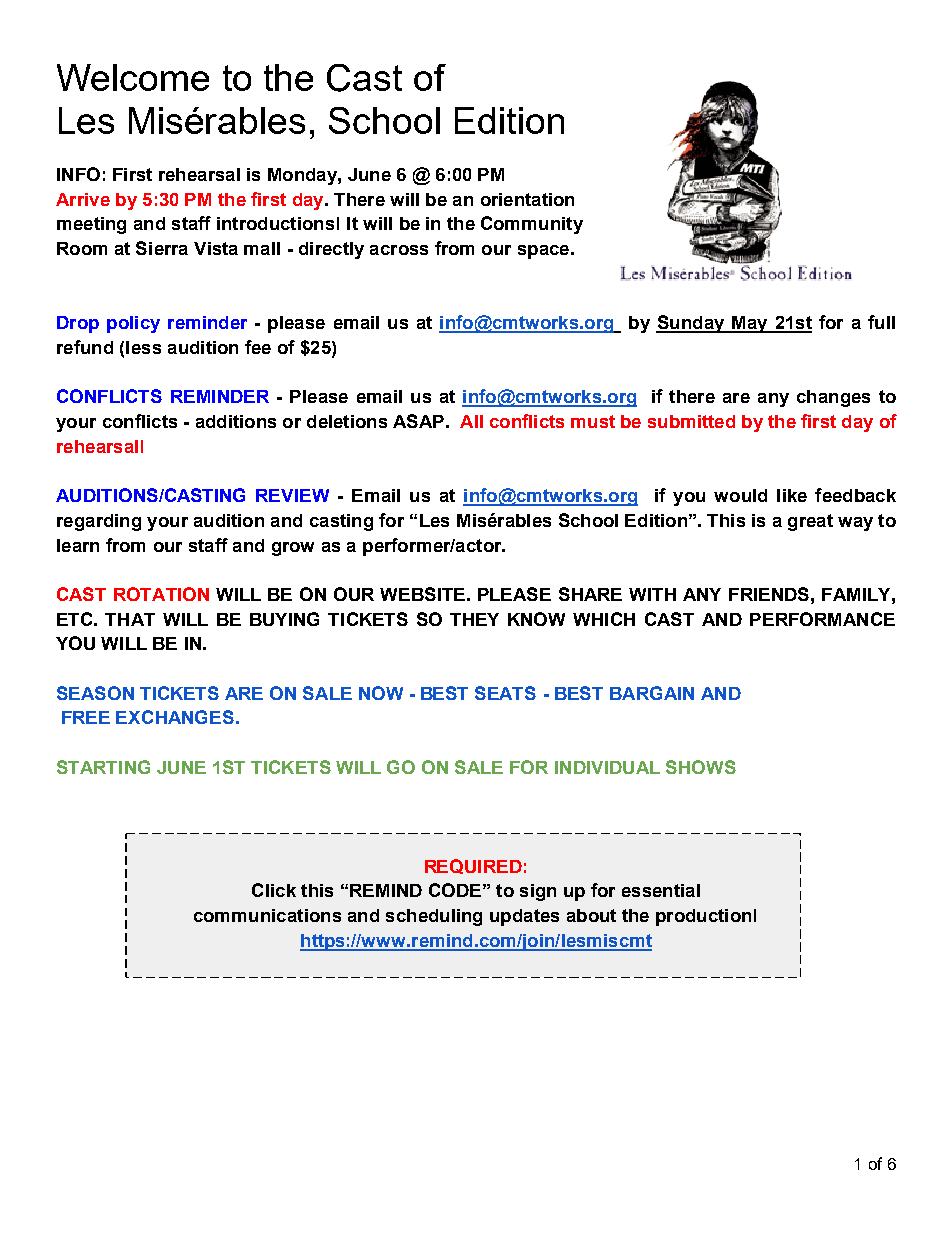  I want to click on regarding, so click(99, 522).
